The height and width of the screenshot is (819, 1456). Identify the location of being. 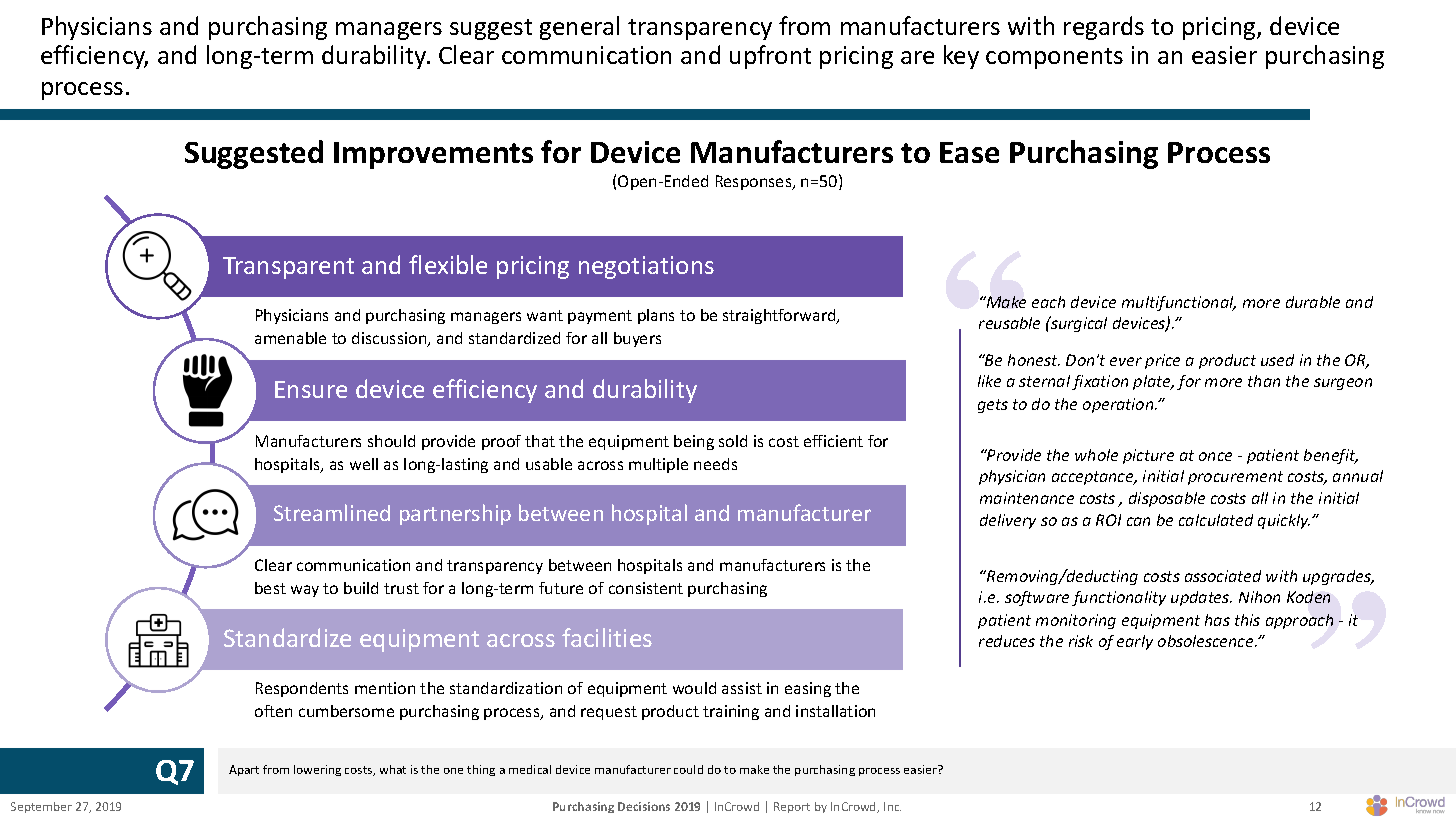
(694, 442).
